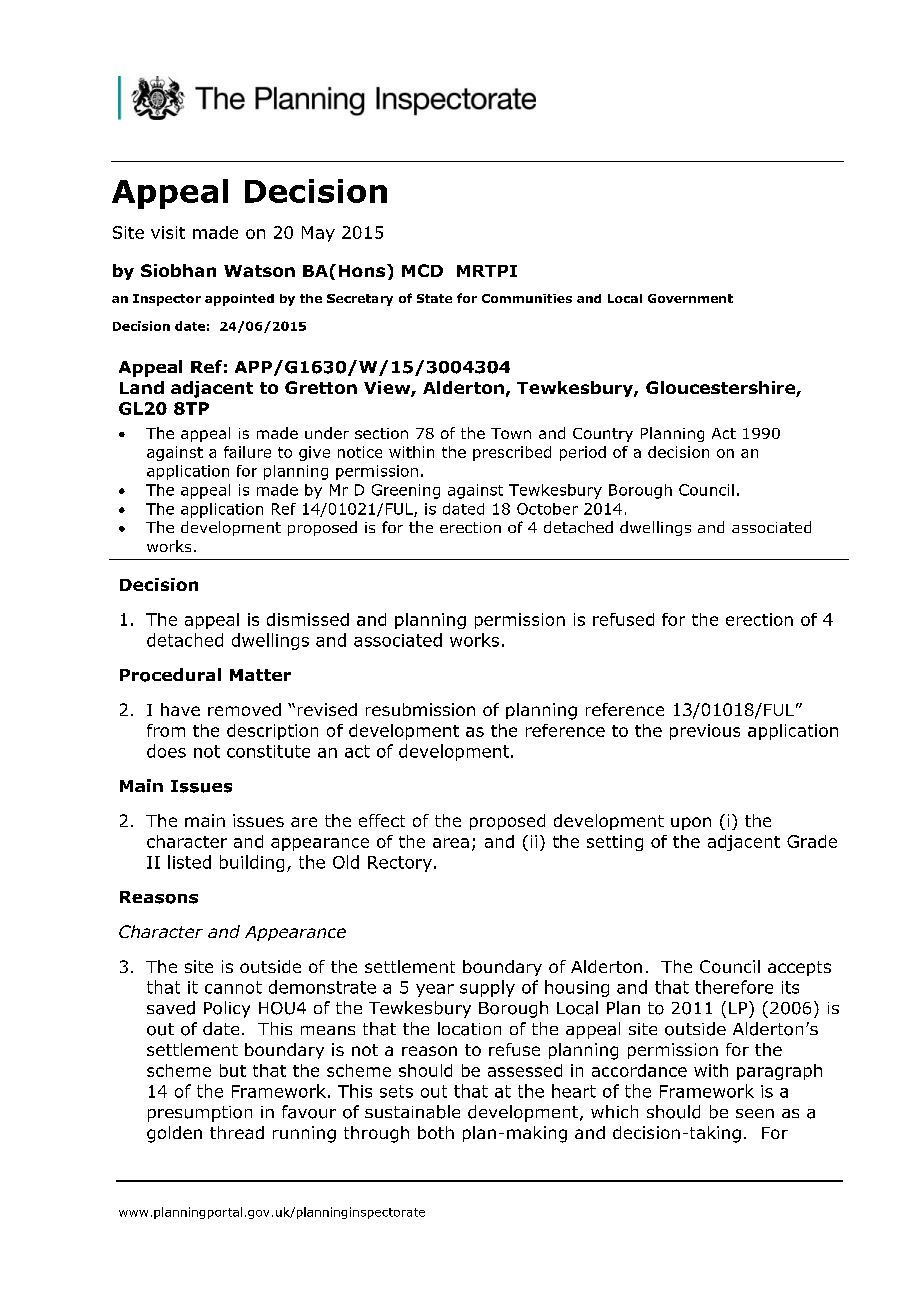  What do you see at coordinates (755, 1113) in the image?
I see `seen` at bounding box center [755, 1113].
